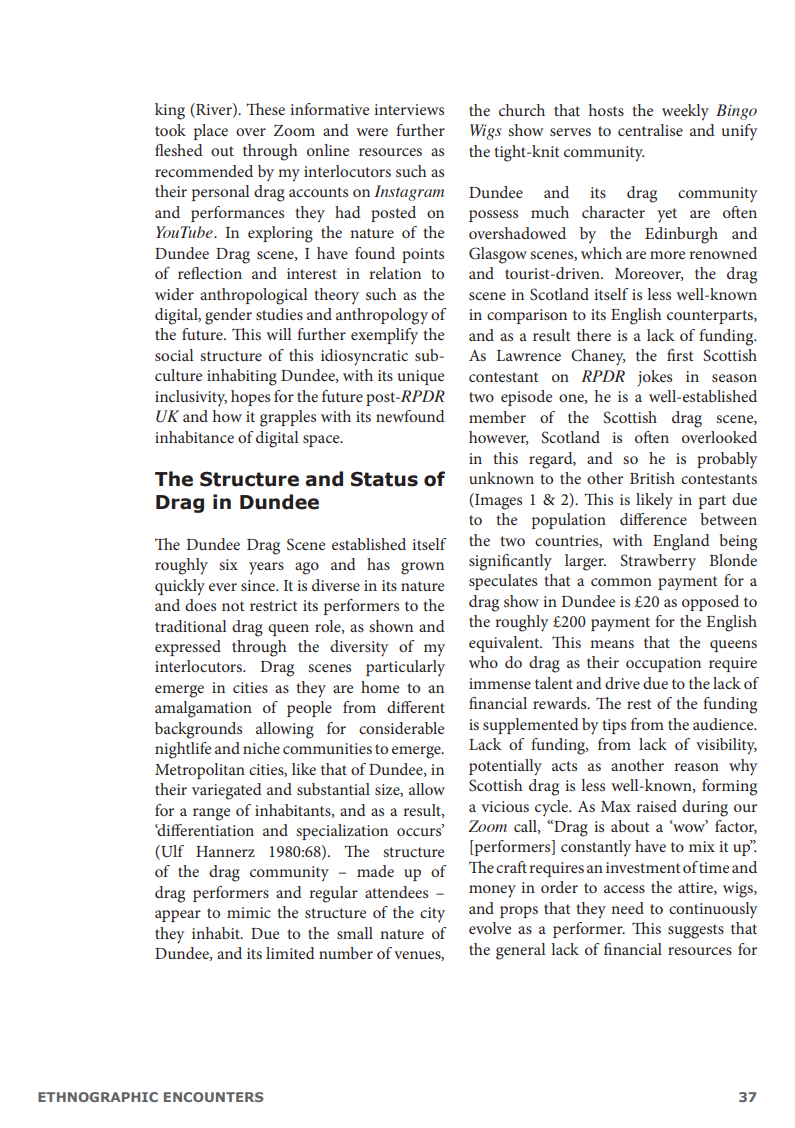  Describe the element at coordinates (696, 931) in the screenshot. I see `suggests` at that location.
